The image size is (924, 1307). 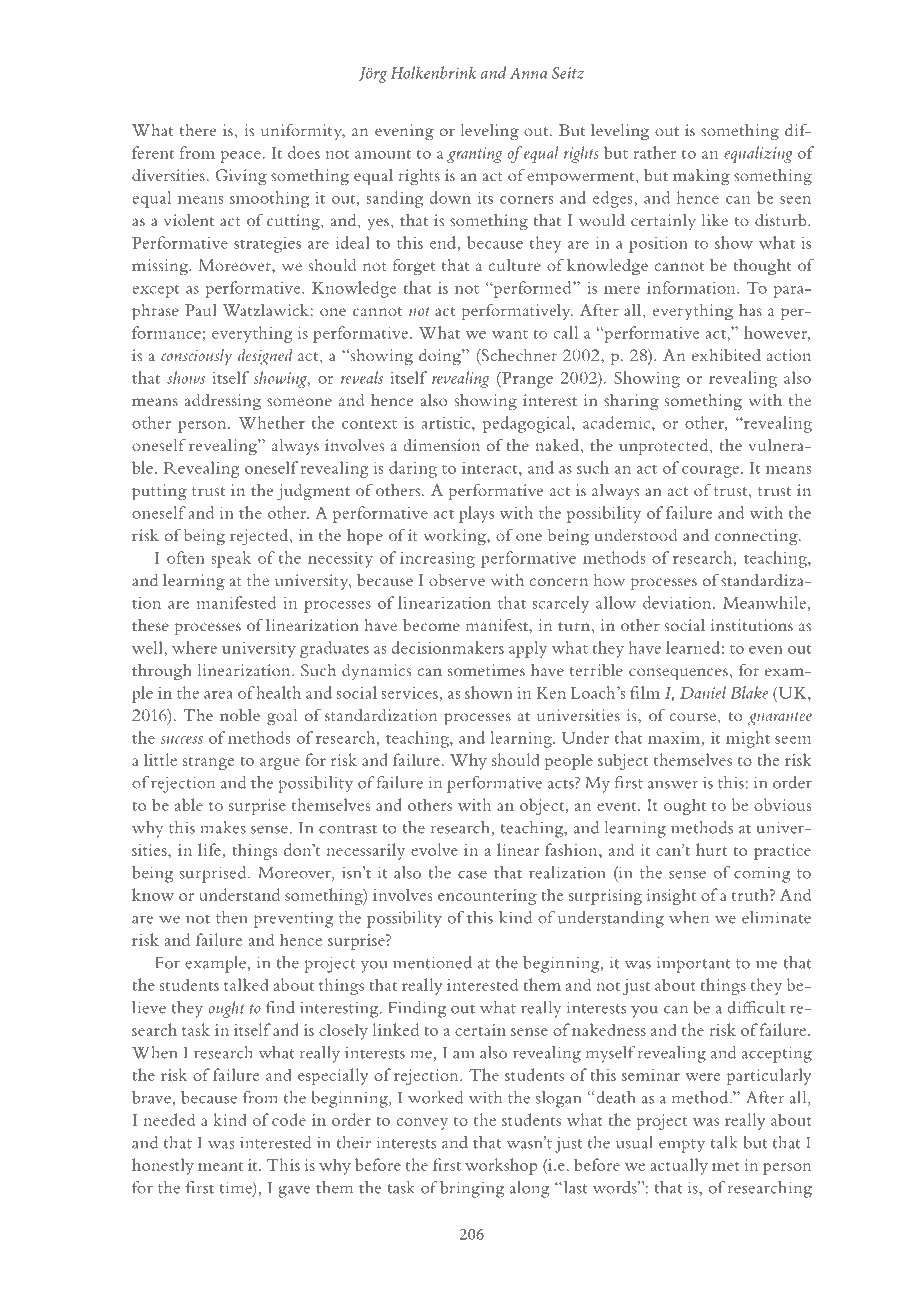 I want to click on truth, so click(x=751, y=894).
